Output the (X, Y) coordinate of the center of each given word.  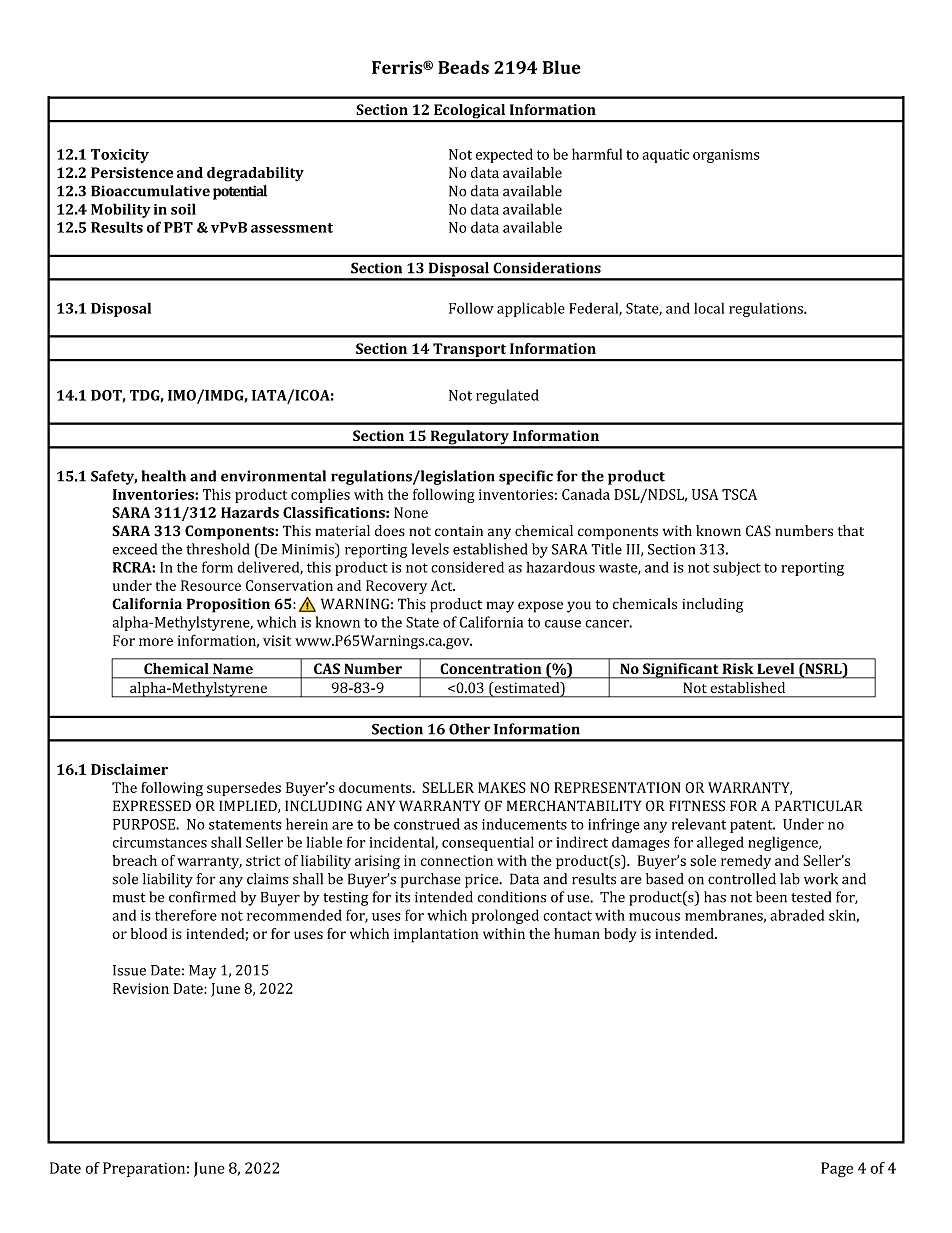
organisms (726, 156)
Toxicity (120, 156)
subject (737, 568)
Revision (141, 988)
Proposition (228, 605)
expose (540, 607)
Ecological (470, 112)
